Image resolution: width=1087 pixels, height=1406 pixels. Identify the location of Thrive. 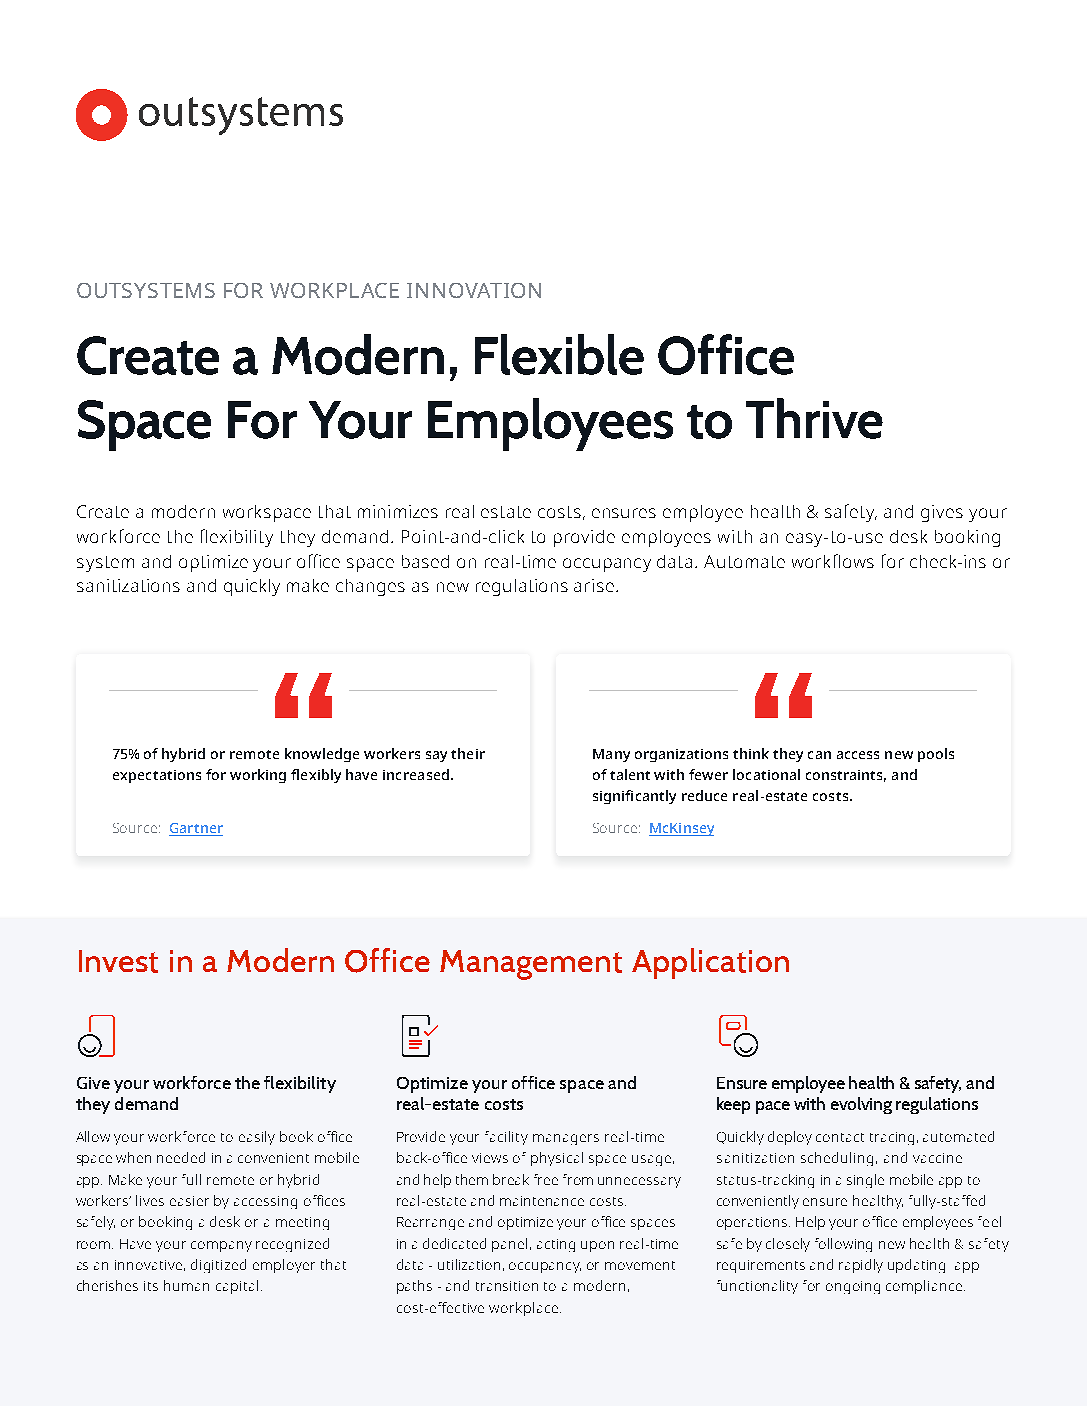
(814, 418).
